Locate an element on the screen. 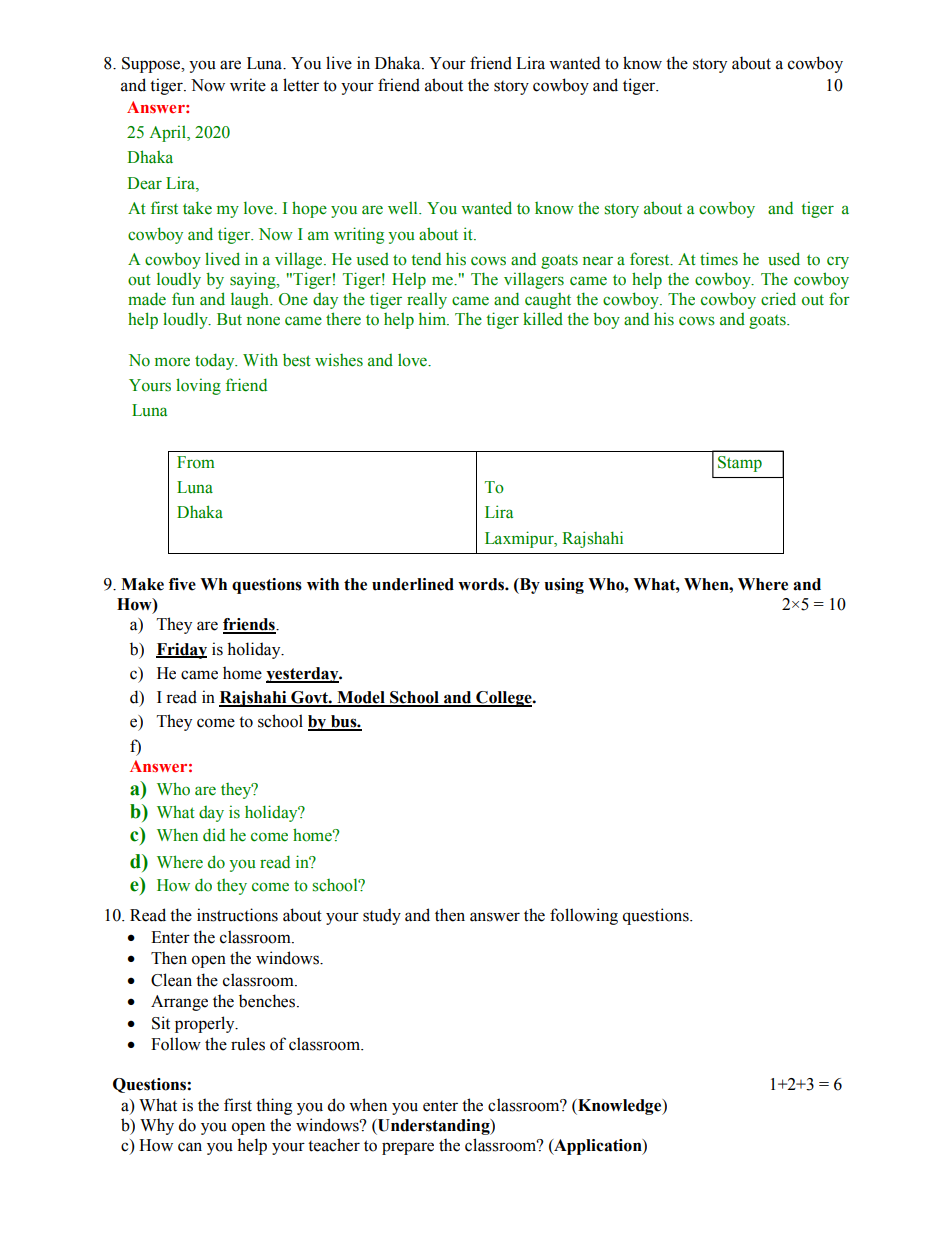  five is located at coordinates (182, 584).
